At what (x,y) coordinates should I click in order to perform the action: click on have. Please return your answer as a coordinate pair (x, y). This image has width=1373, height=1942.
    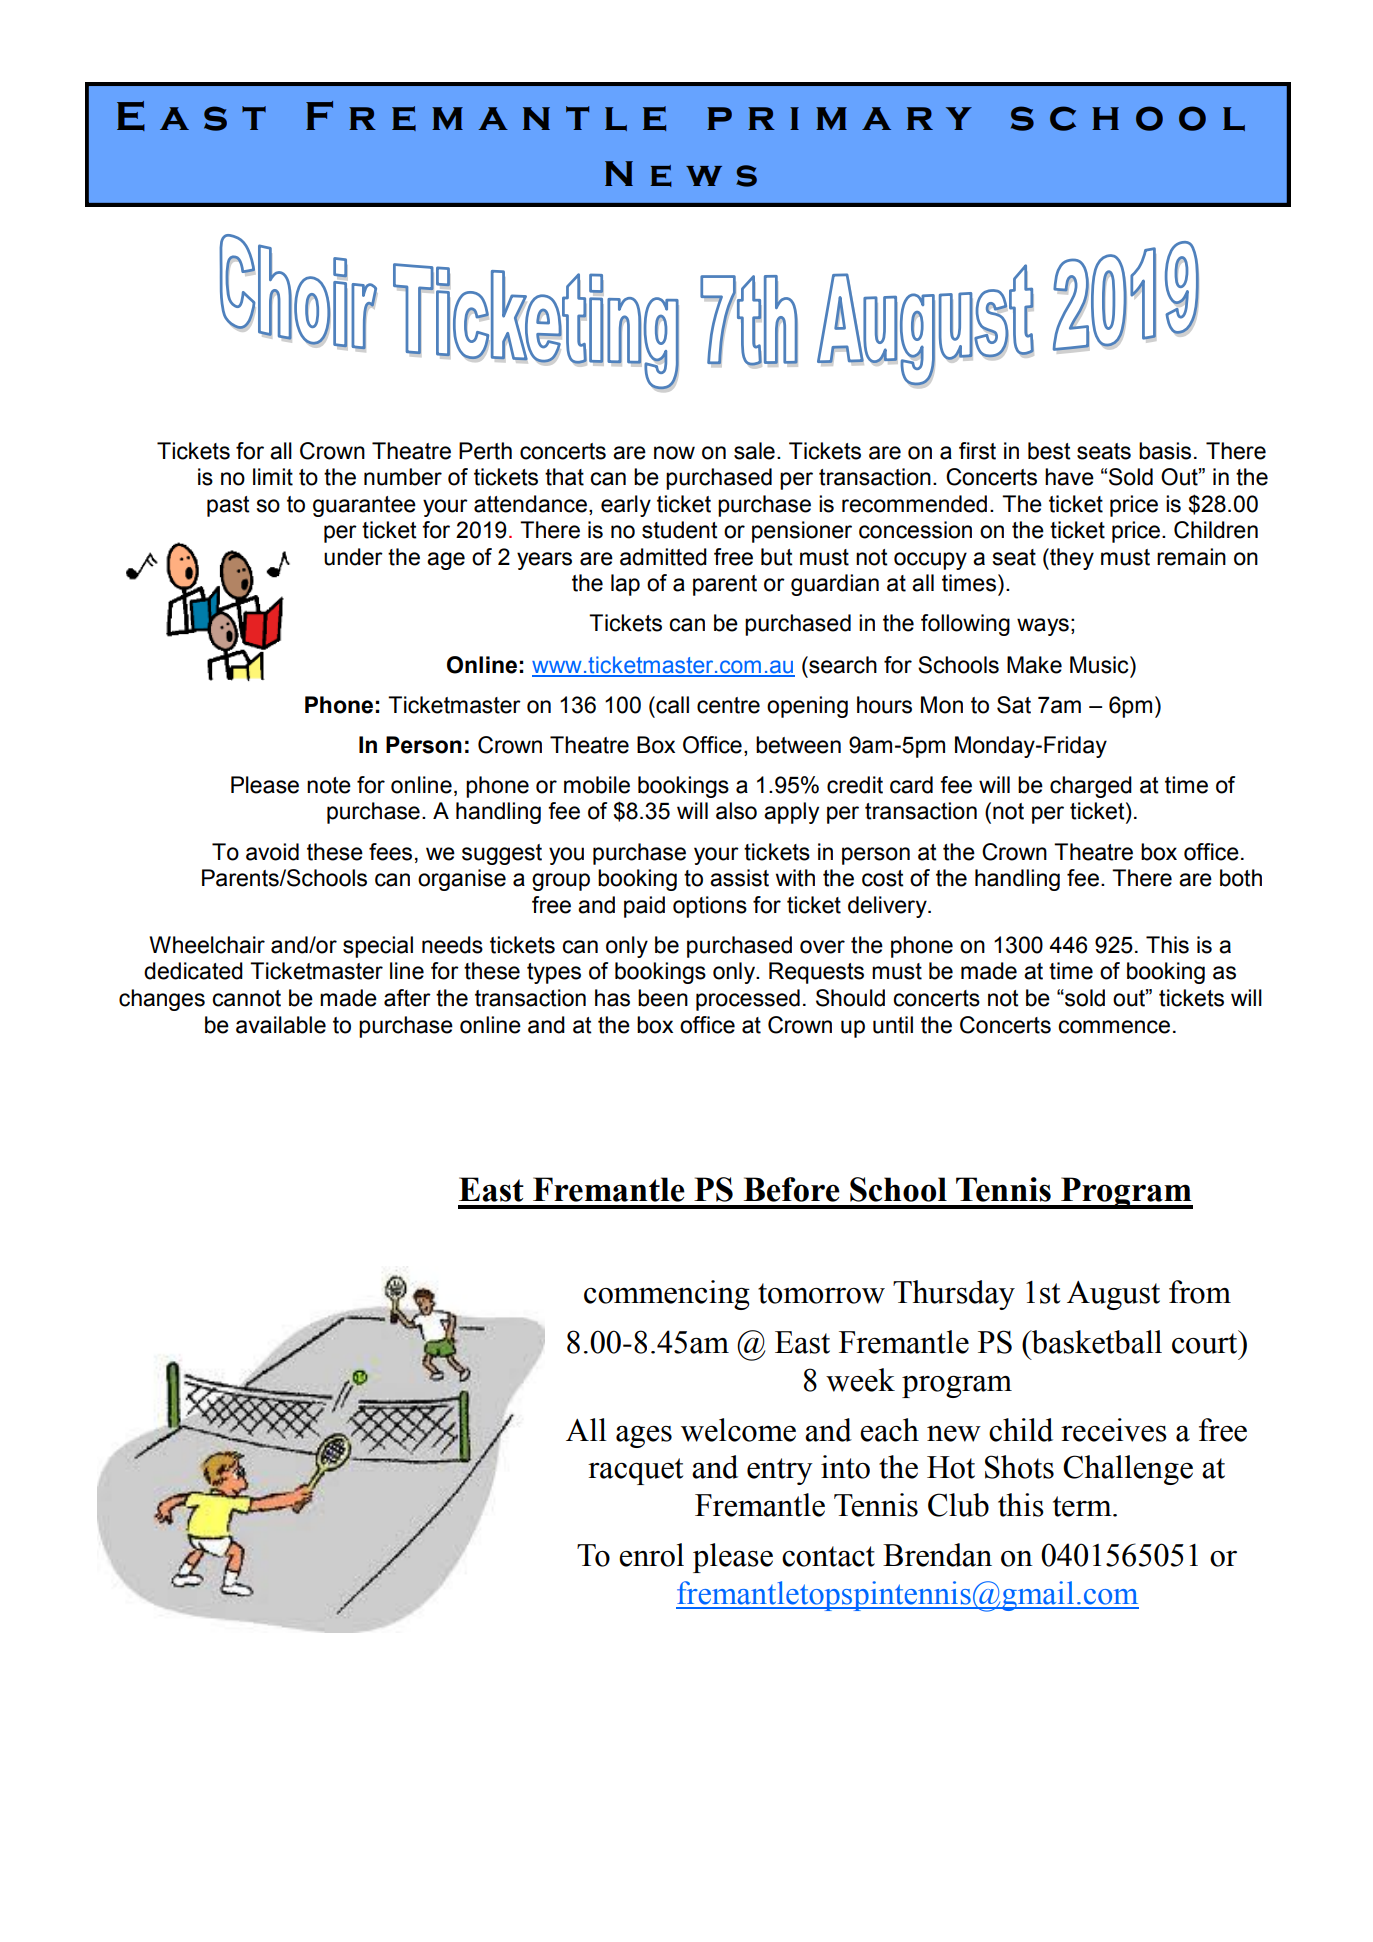
    Looking at the image, I should click on (1069, 477).
